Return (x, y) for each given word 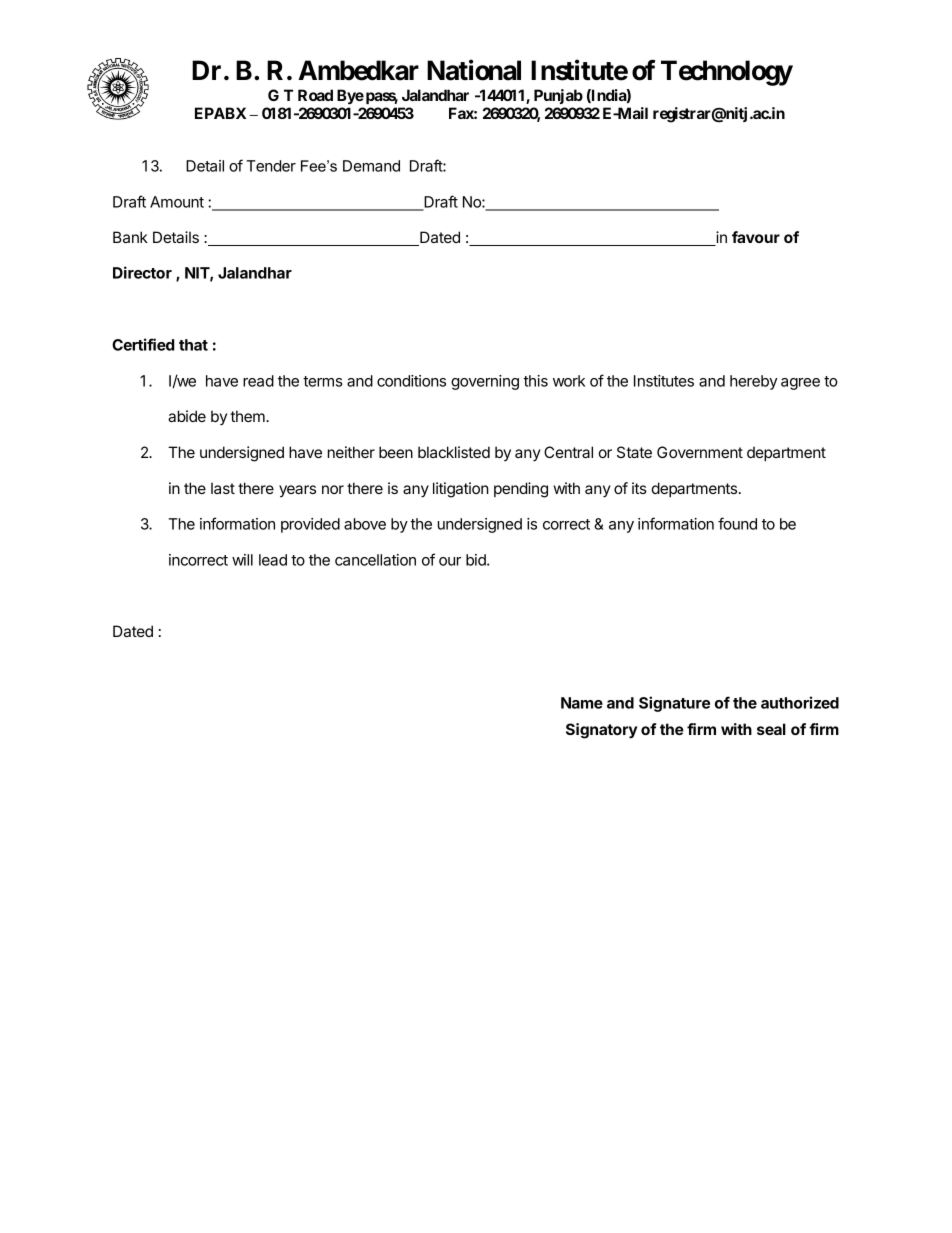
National (474, 70)
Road (315, 95)
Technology (727, 73)
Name (582, 703)
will (242, 560)
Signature (674, 704)
